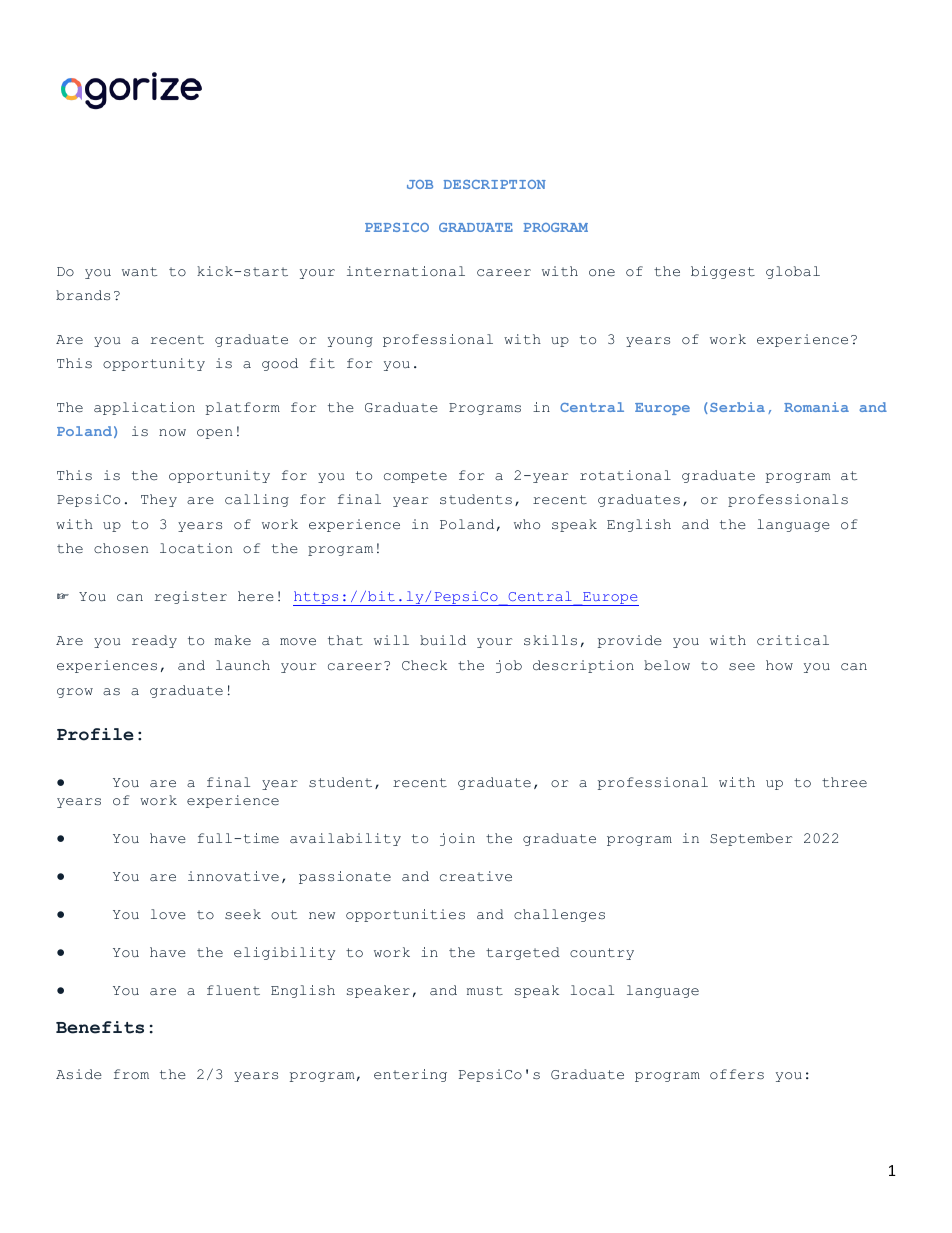 Image resolution: width=952 pixels, height=1233 pixels. Describe the element at coordinates (793, 640) in the screenshot. I see `critical` at that location.
